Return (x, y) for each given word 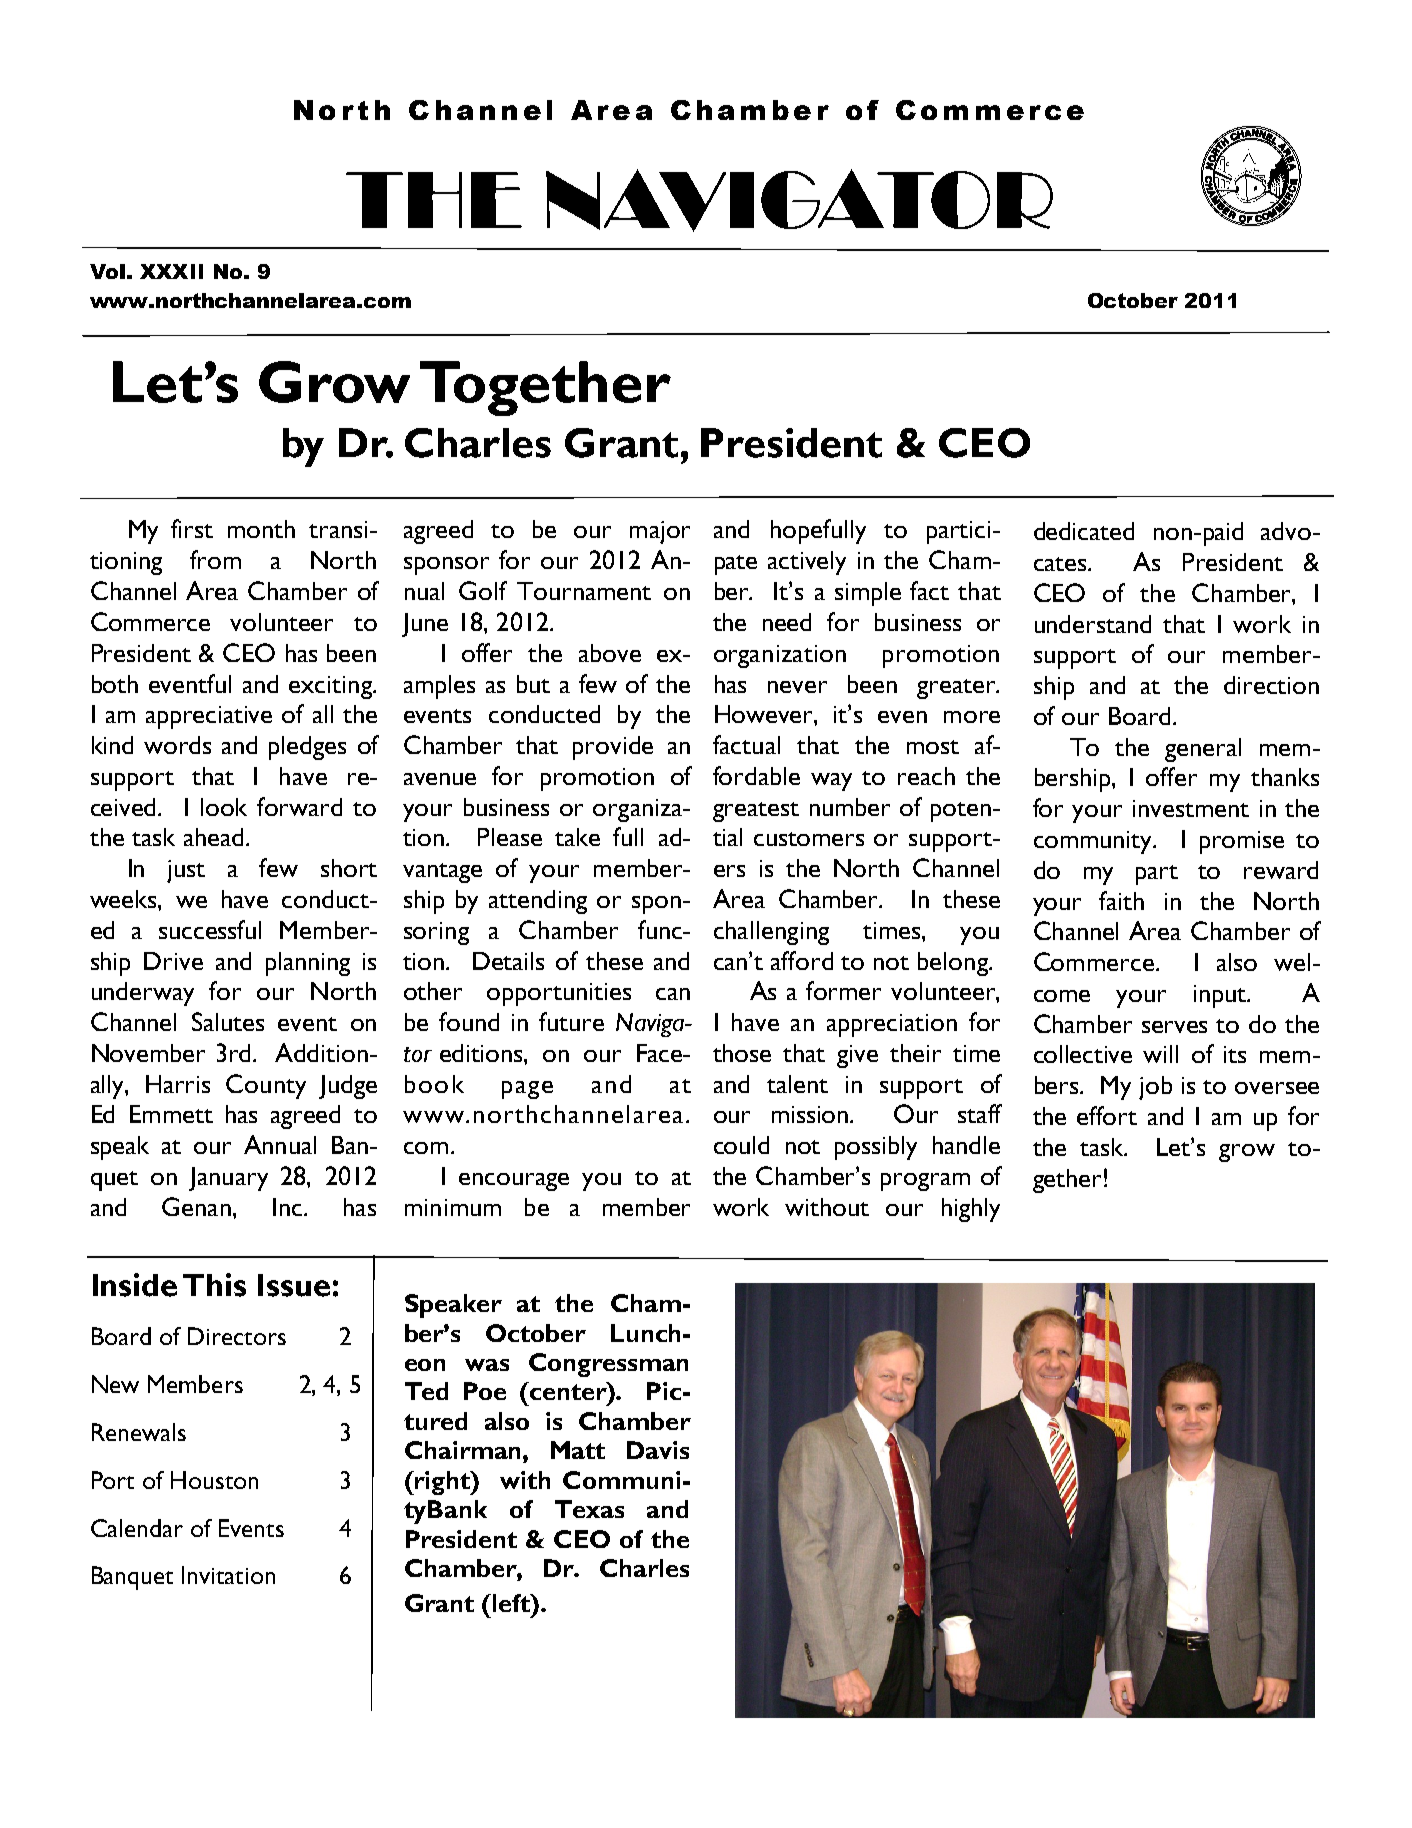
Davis (658, 1450)
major (660, 532)
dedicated (1084, 531)
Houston (214, 1480)
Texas (589, 1509)
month (261, 529)
